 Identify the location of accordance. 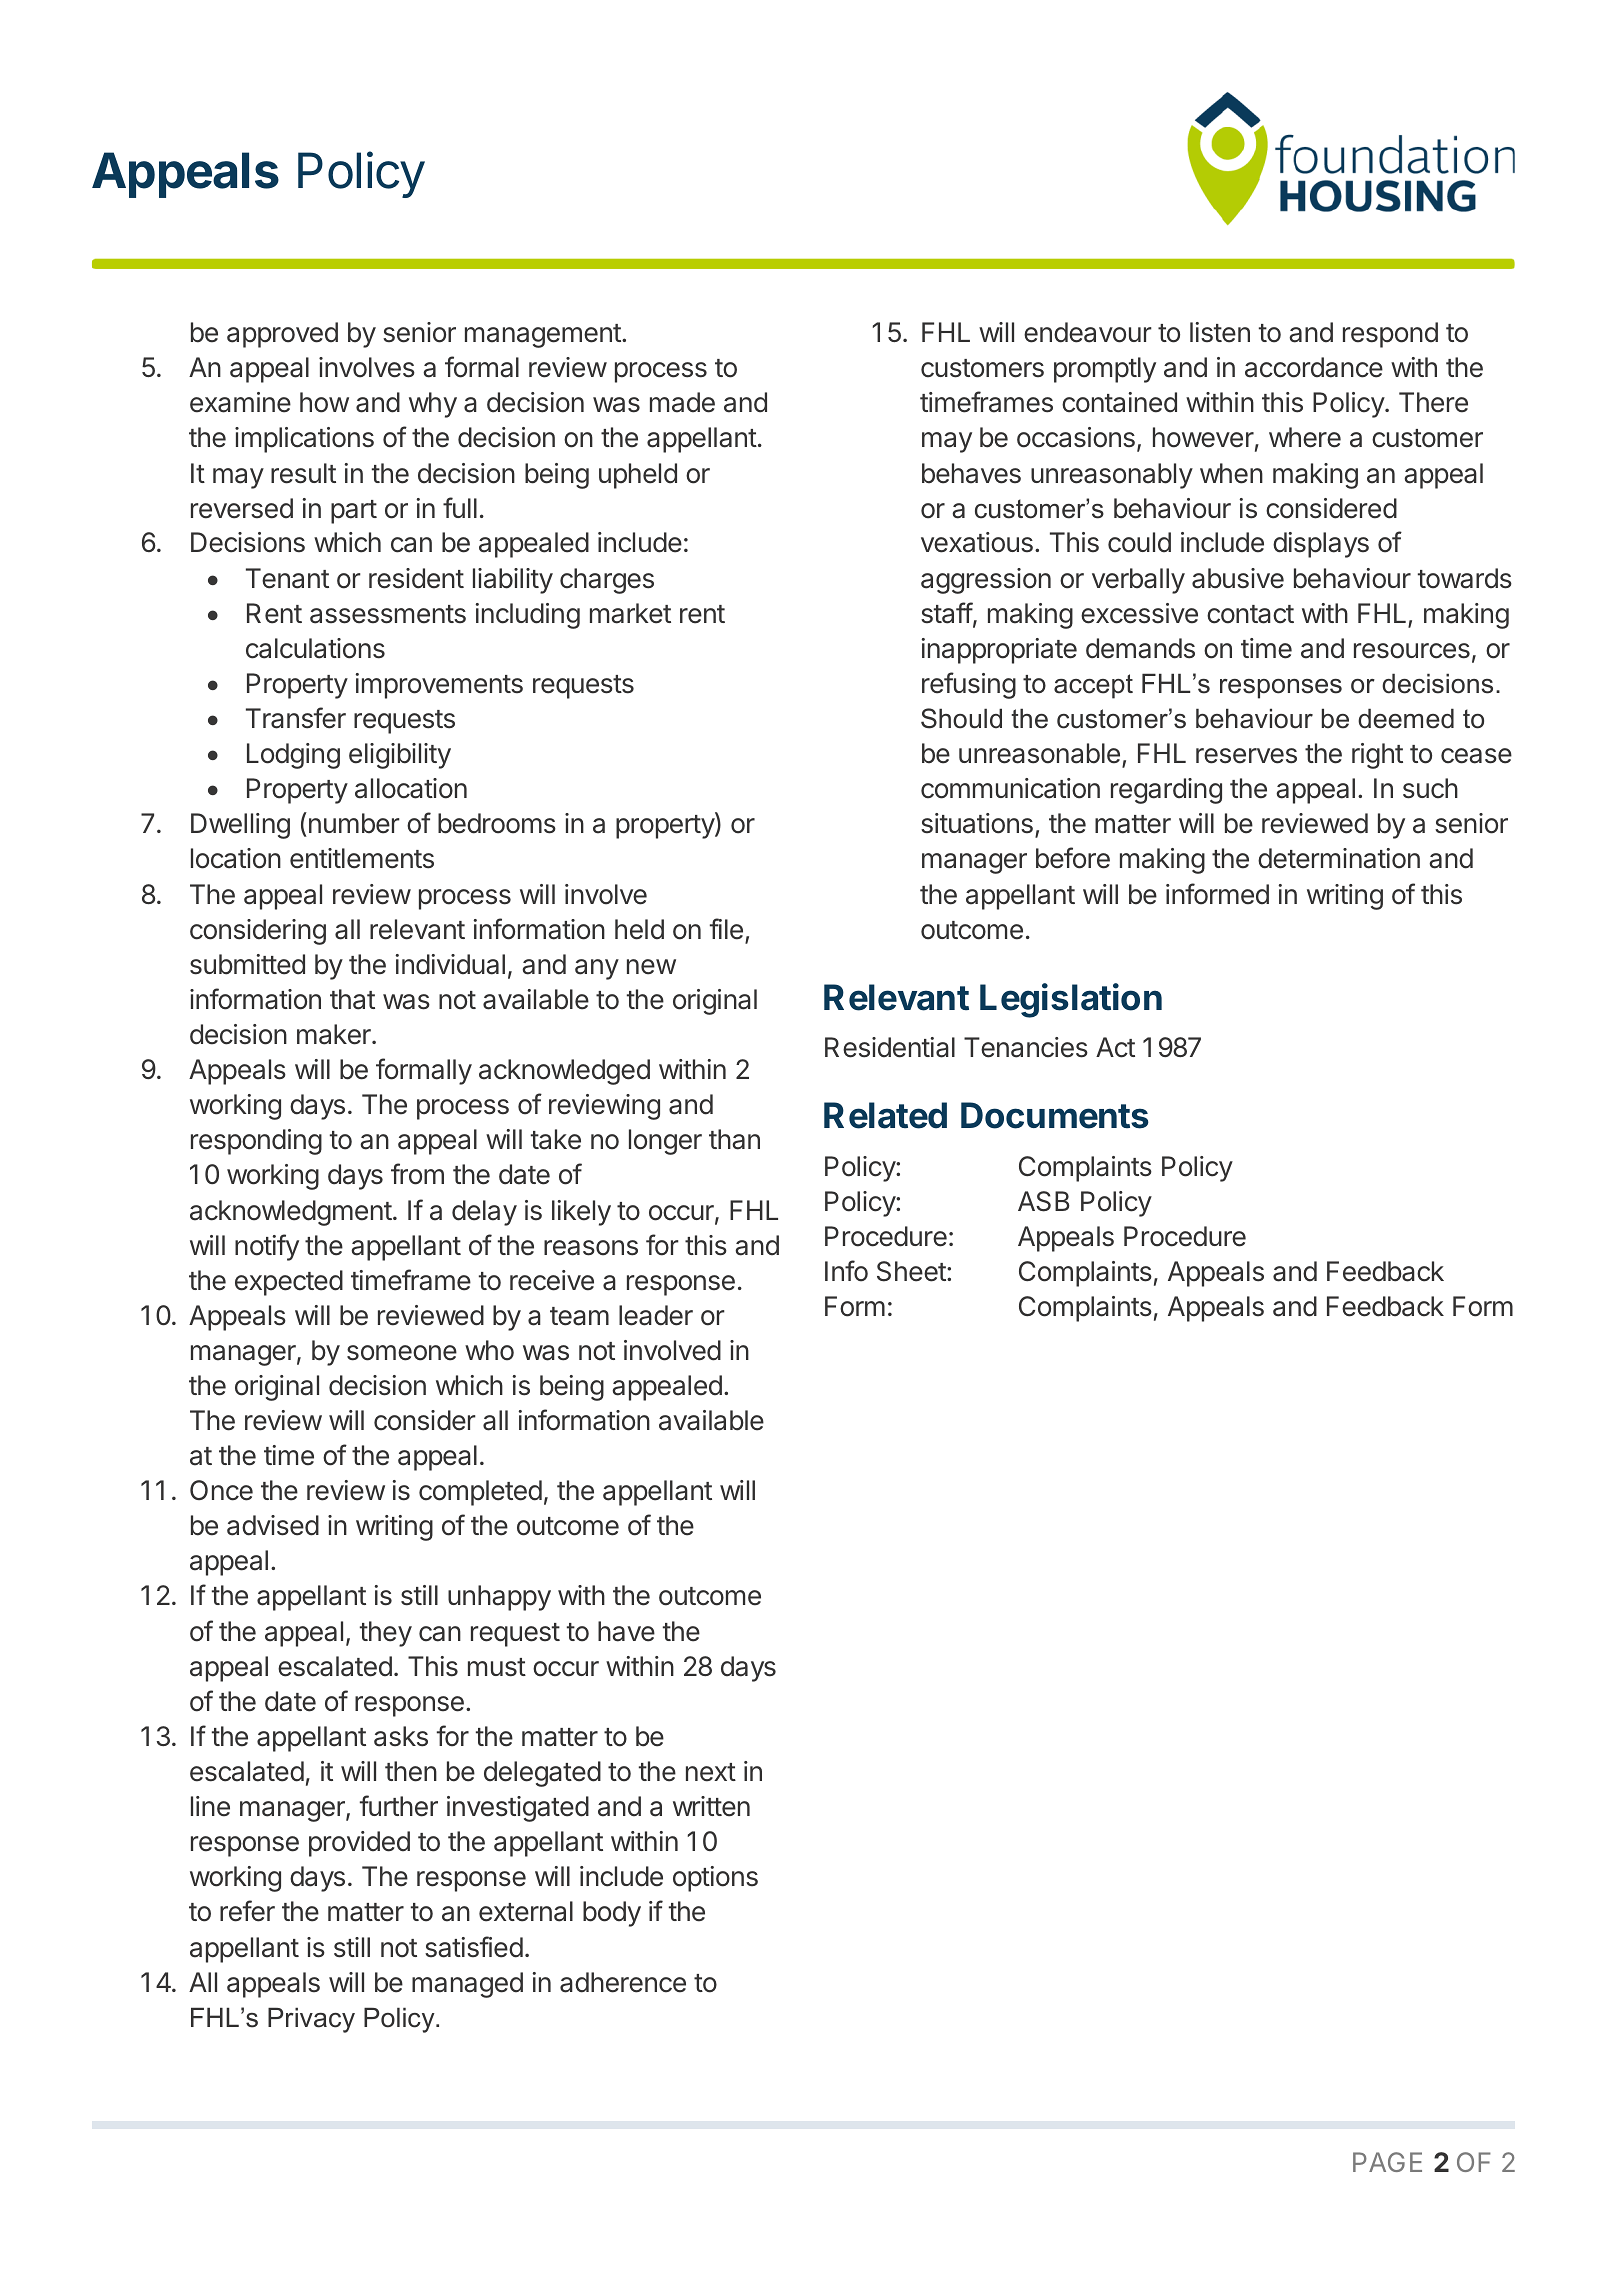
(1314, 367).
